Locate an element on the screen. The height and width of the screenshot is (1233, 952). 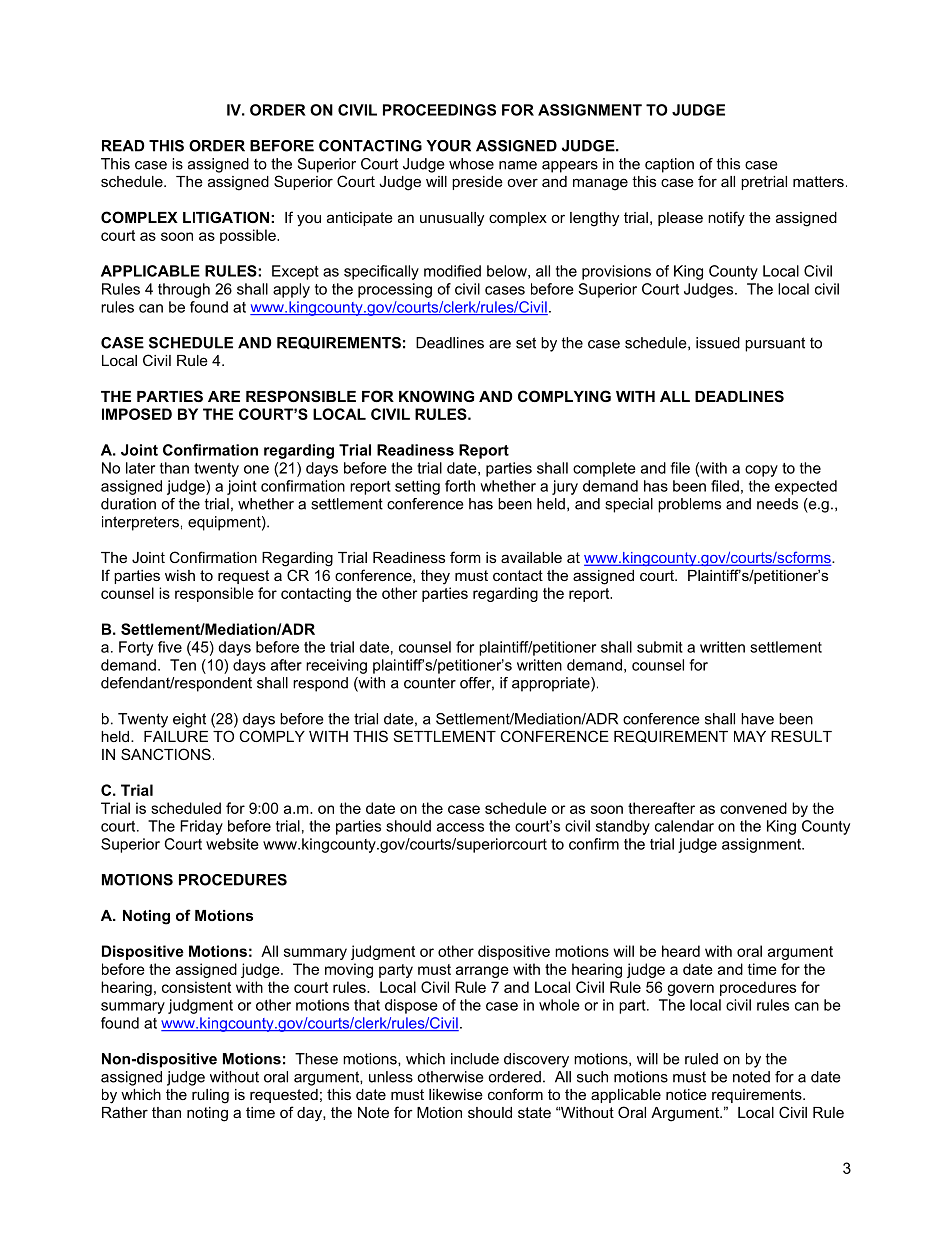
likewise is located at coordinates (456, 1094).
